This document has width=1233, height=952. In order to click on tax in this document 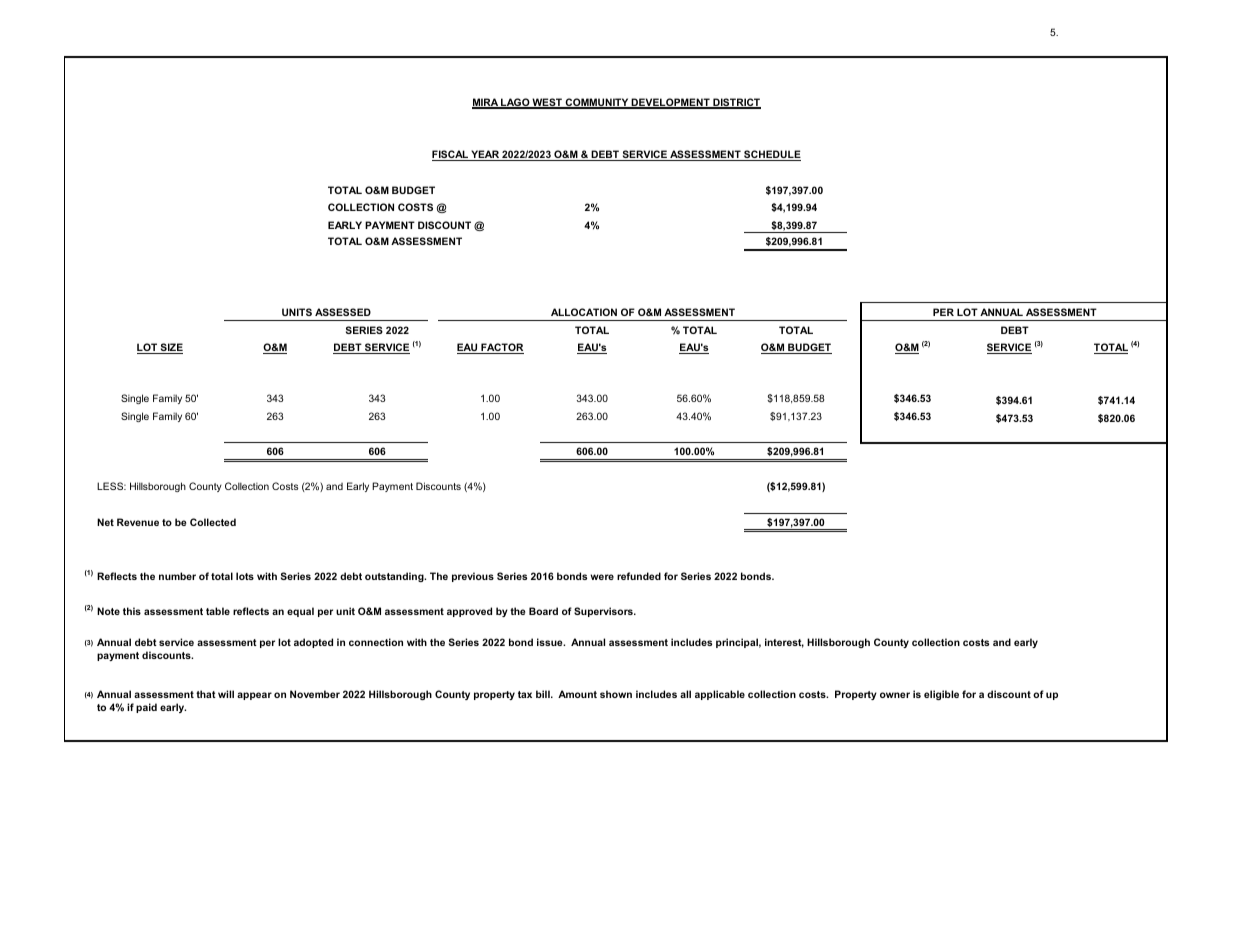, I will do `click(525, 694)`.
